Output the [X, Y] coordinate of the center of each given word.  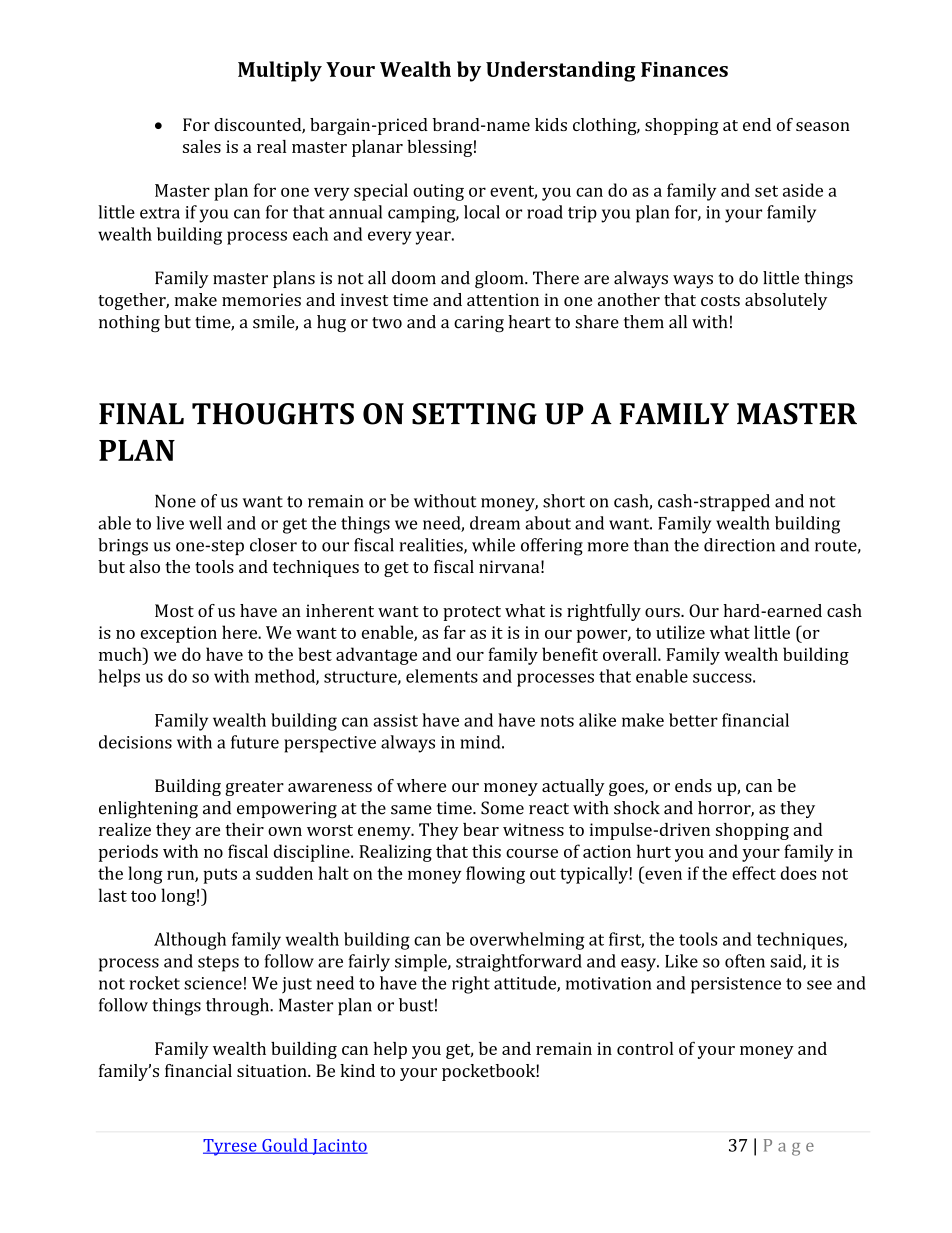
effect [754, 873]
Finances [684, 69]
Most [174, 610]
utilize [680, 632]
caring [479, 324]
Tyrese [231, 1147]
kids [551, 124]
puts [220, 876]
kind [357, 1070]
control [645, 1048]
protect [472, 613]
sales [202, 146]
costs [720, 300]
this [486, 851]
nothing [129, 323]
